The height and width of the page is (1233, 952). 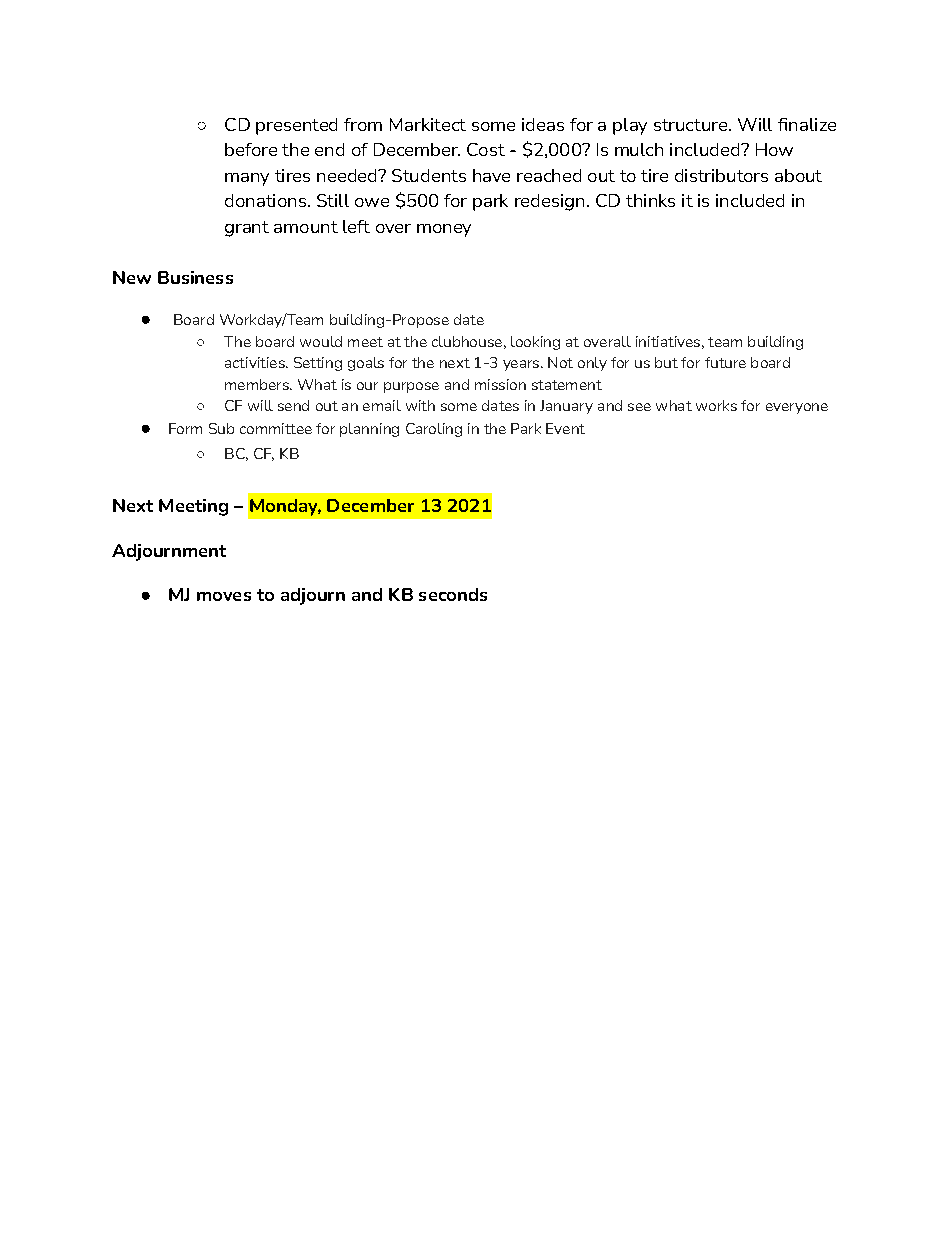 I want to click on Caroling, so click(x=434, y=430).
